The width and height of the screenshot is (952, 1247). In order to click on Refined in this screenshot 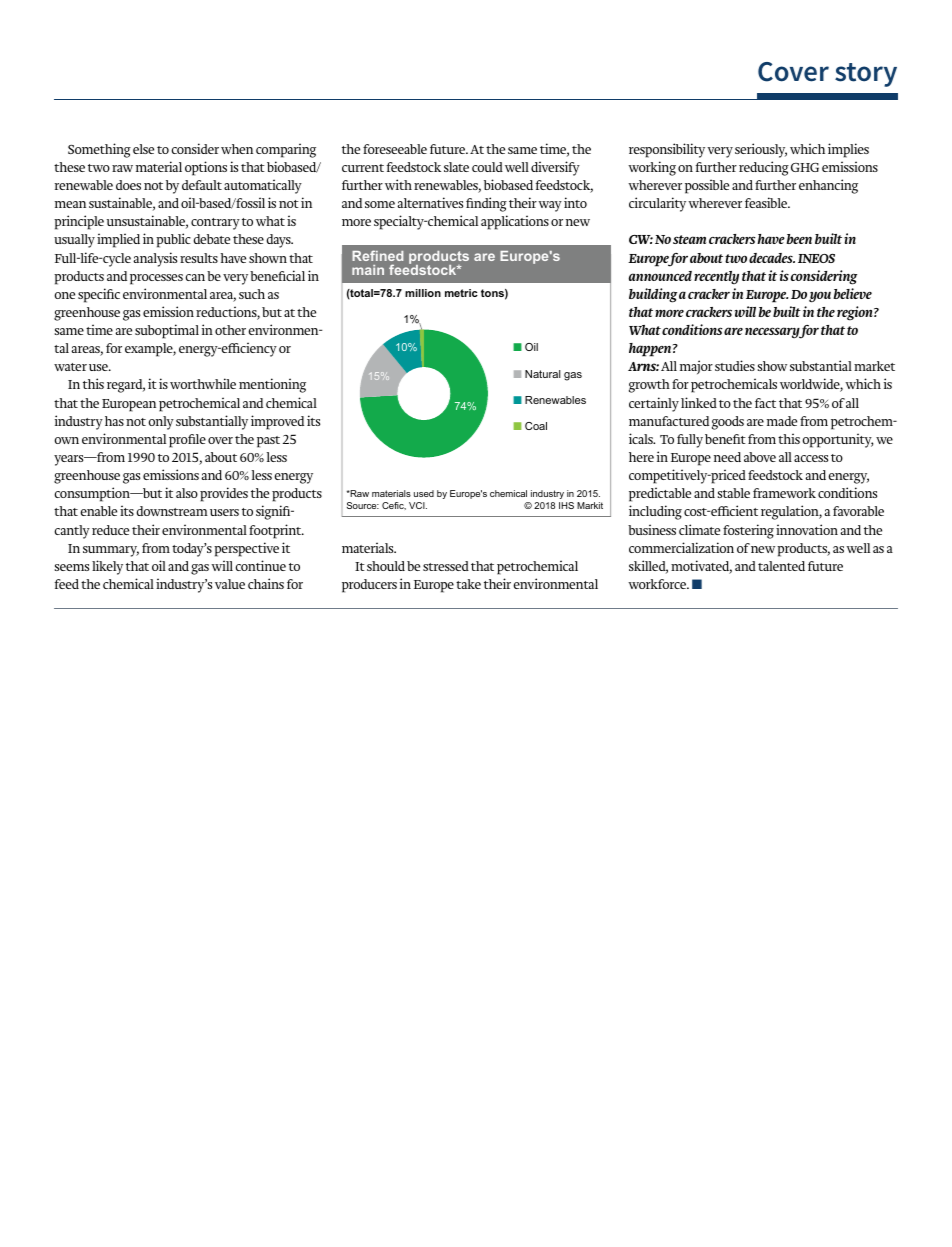, I will do `click(377, 255)`.
